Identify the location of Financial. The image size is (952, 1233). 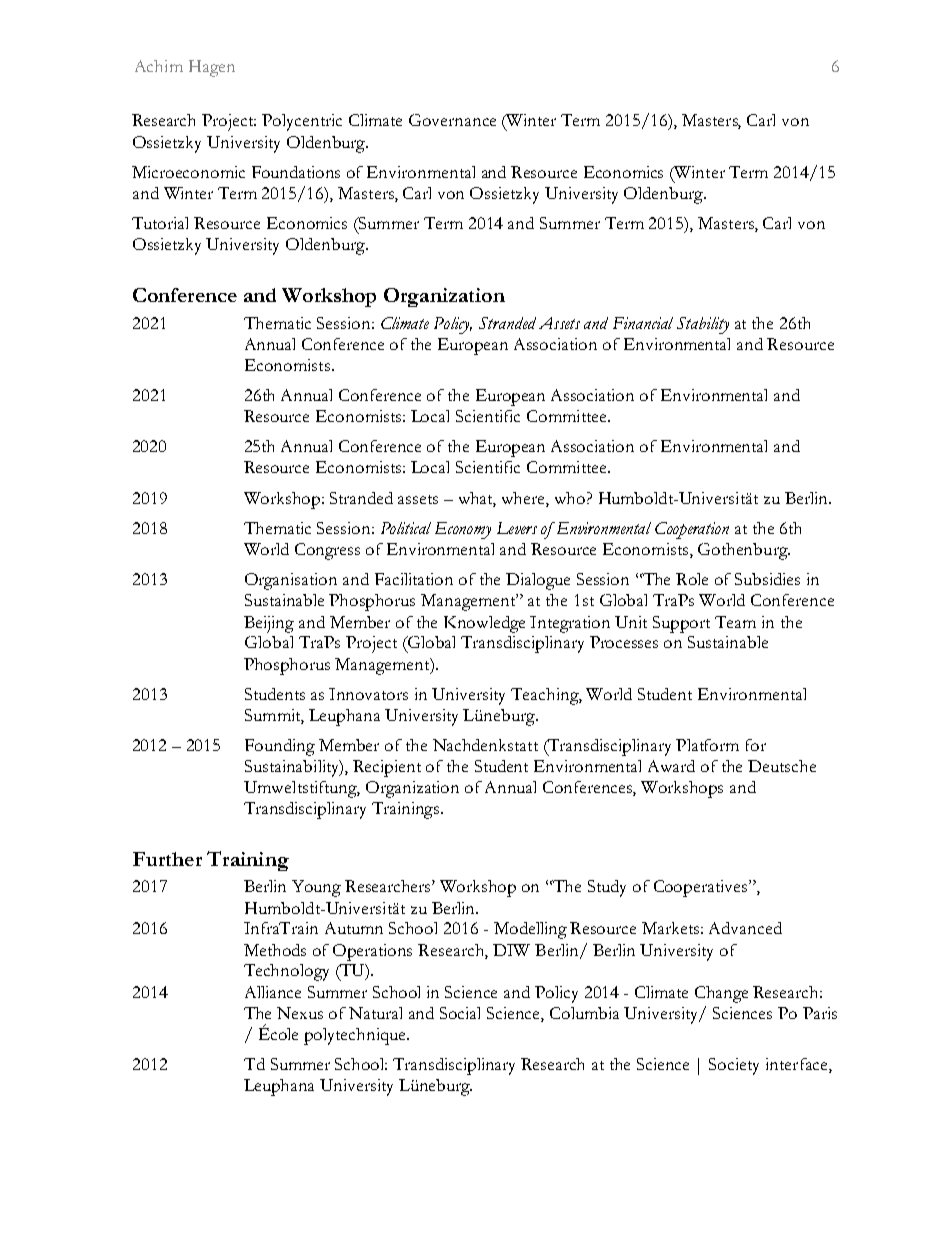
(643, 323).
